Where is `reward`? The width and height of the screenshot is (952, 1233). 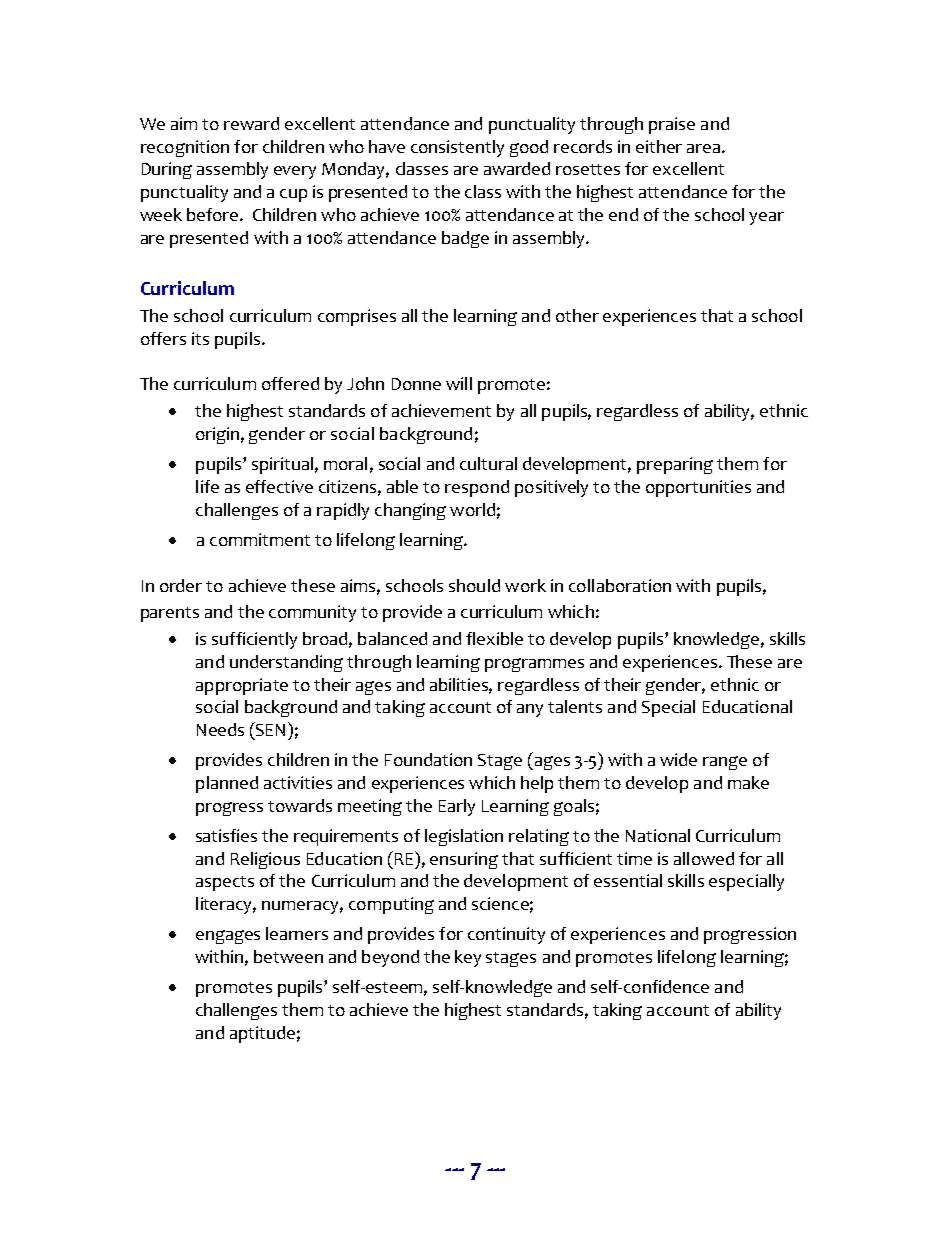 reward is located at coordinates (251, 123).
